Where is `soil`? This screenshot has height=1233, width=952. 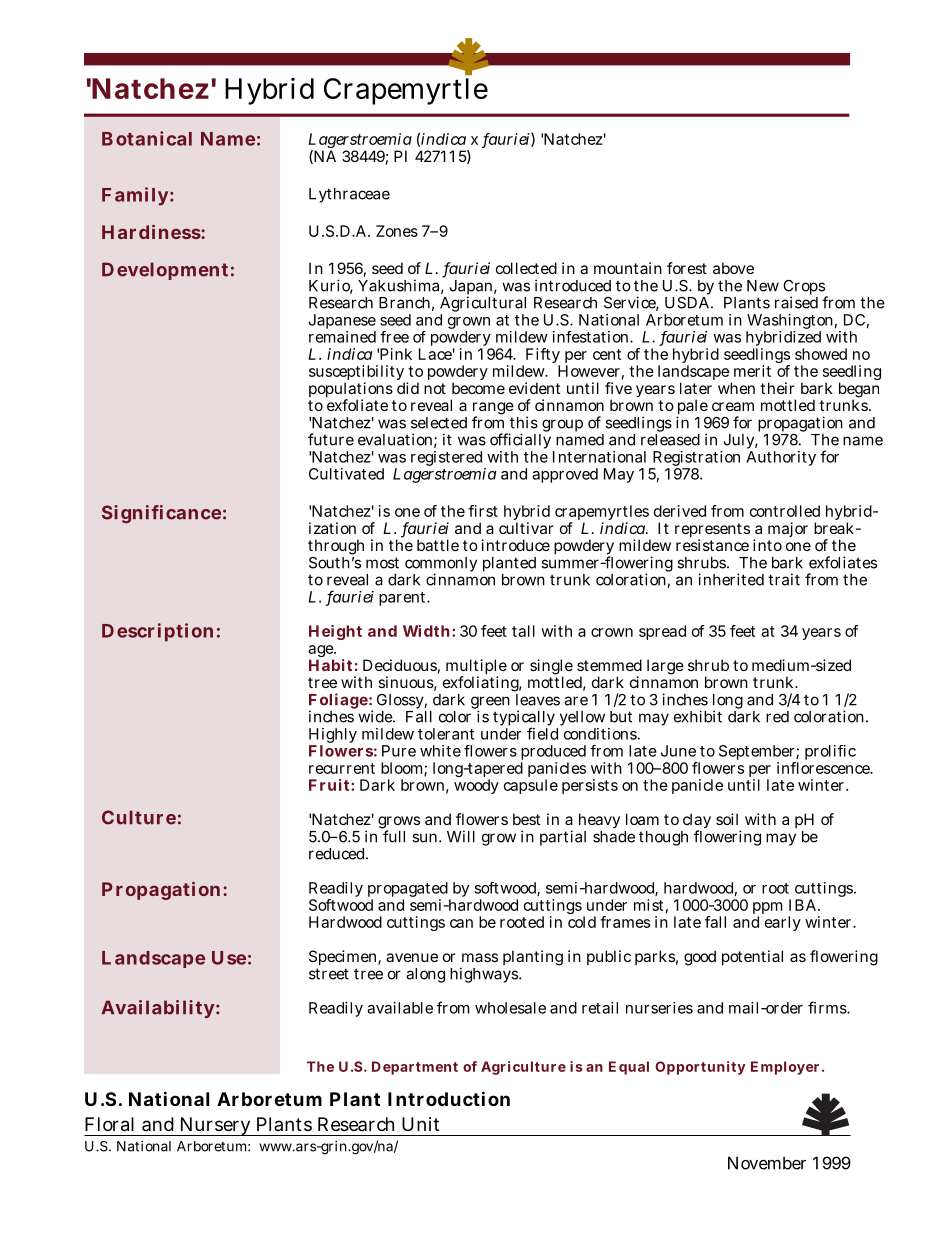 soil is located at coordinates (727, 819).
